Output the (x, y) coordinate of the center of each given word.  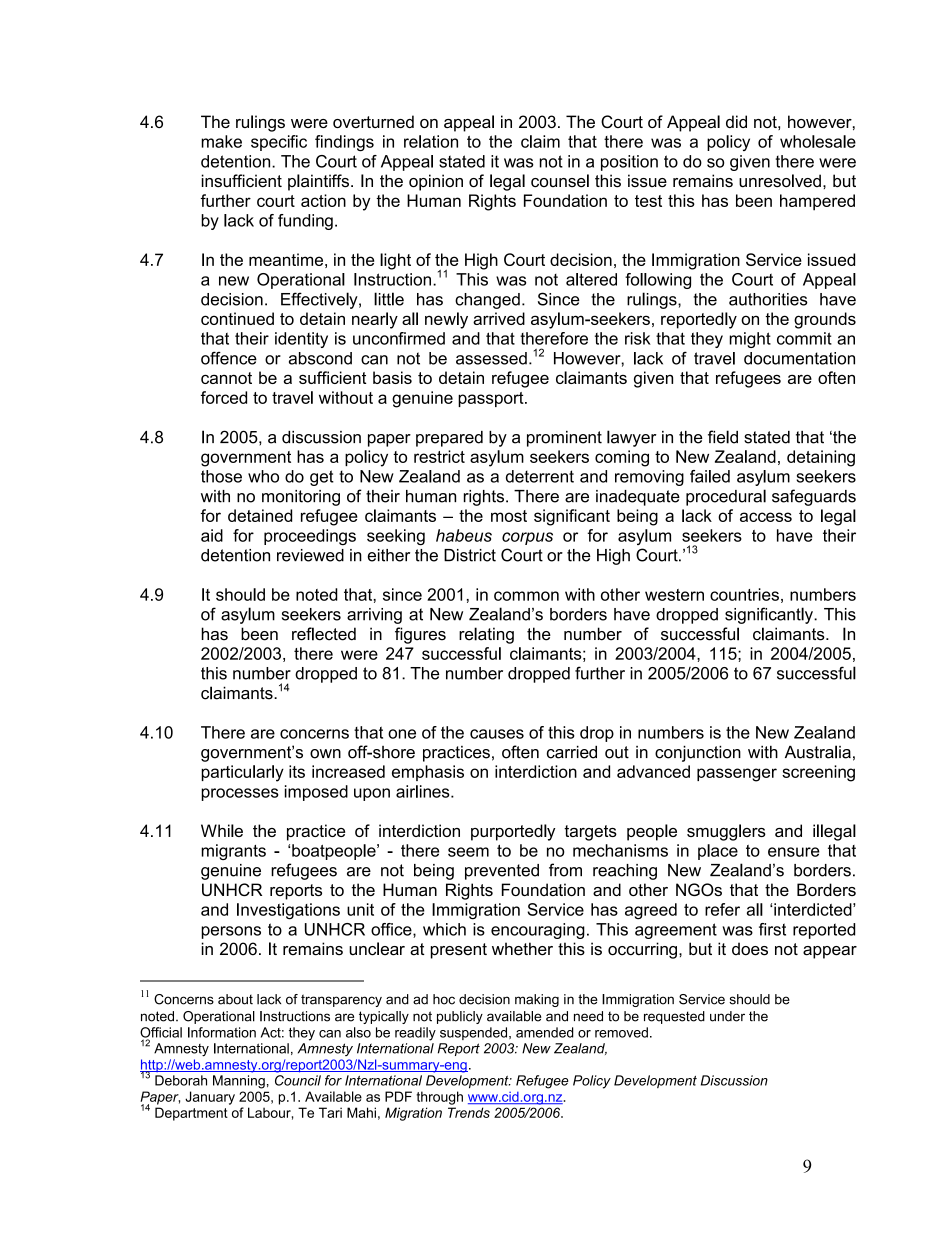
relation (431, 141)
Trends (469, 1112)
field (723, 437)
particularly (242, 773)
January (210, 1098)
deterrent (540, 476)
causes (497, 734)
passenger (737, 775)
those (221, 476)
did (736, 121)
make (221, 141)
